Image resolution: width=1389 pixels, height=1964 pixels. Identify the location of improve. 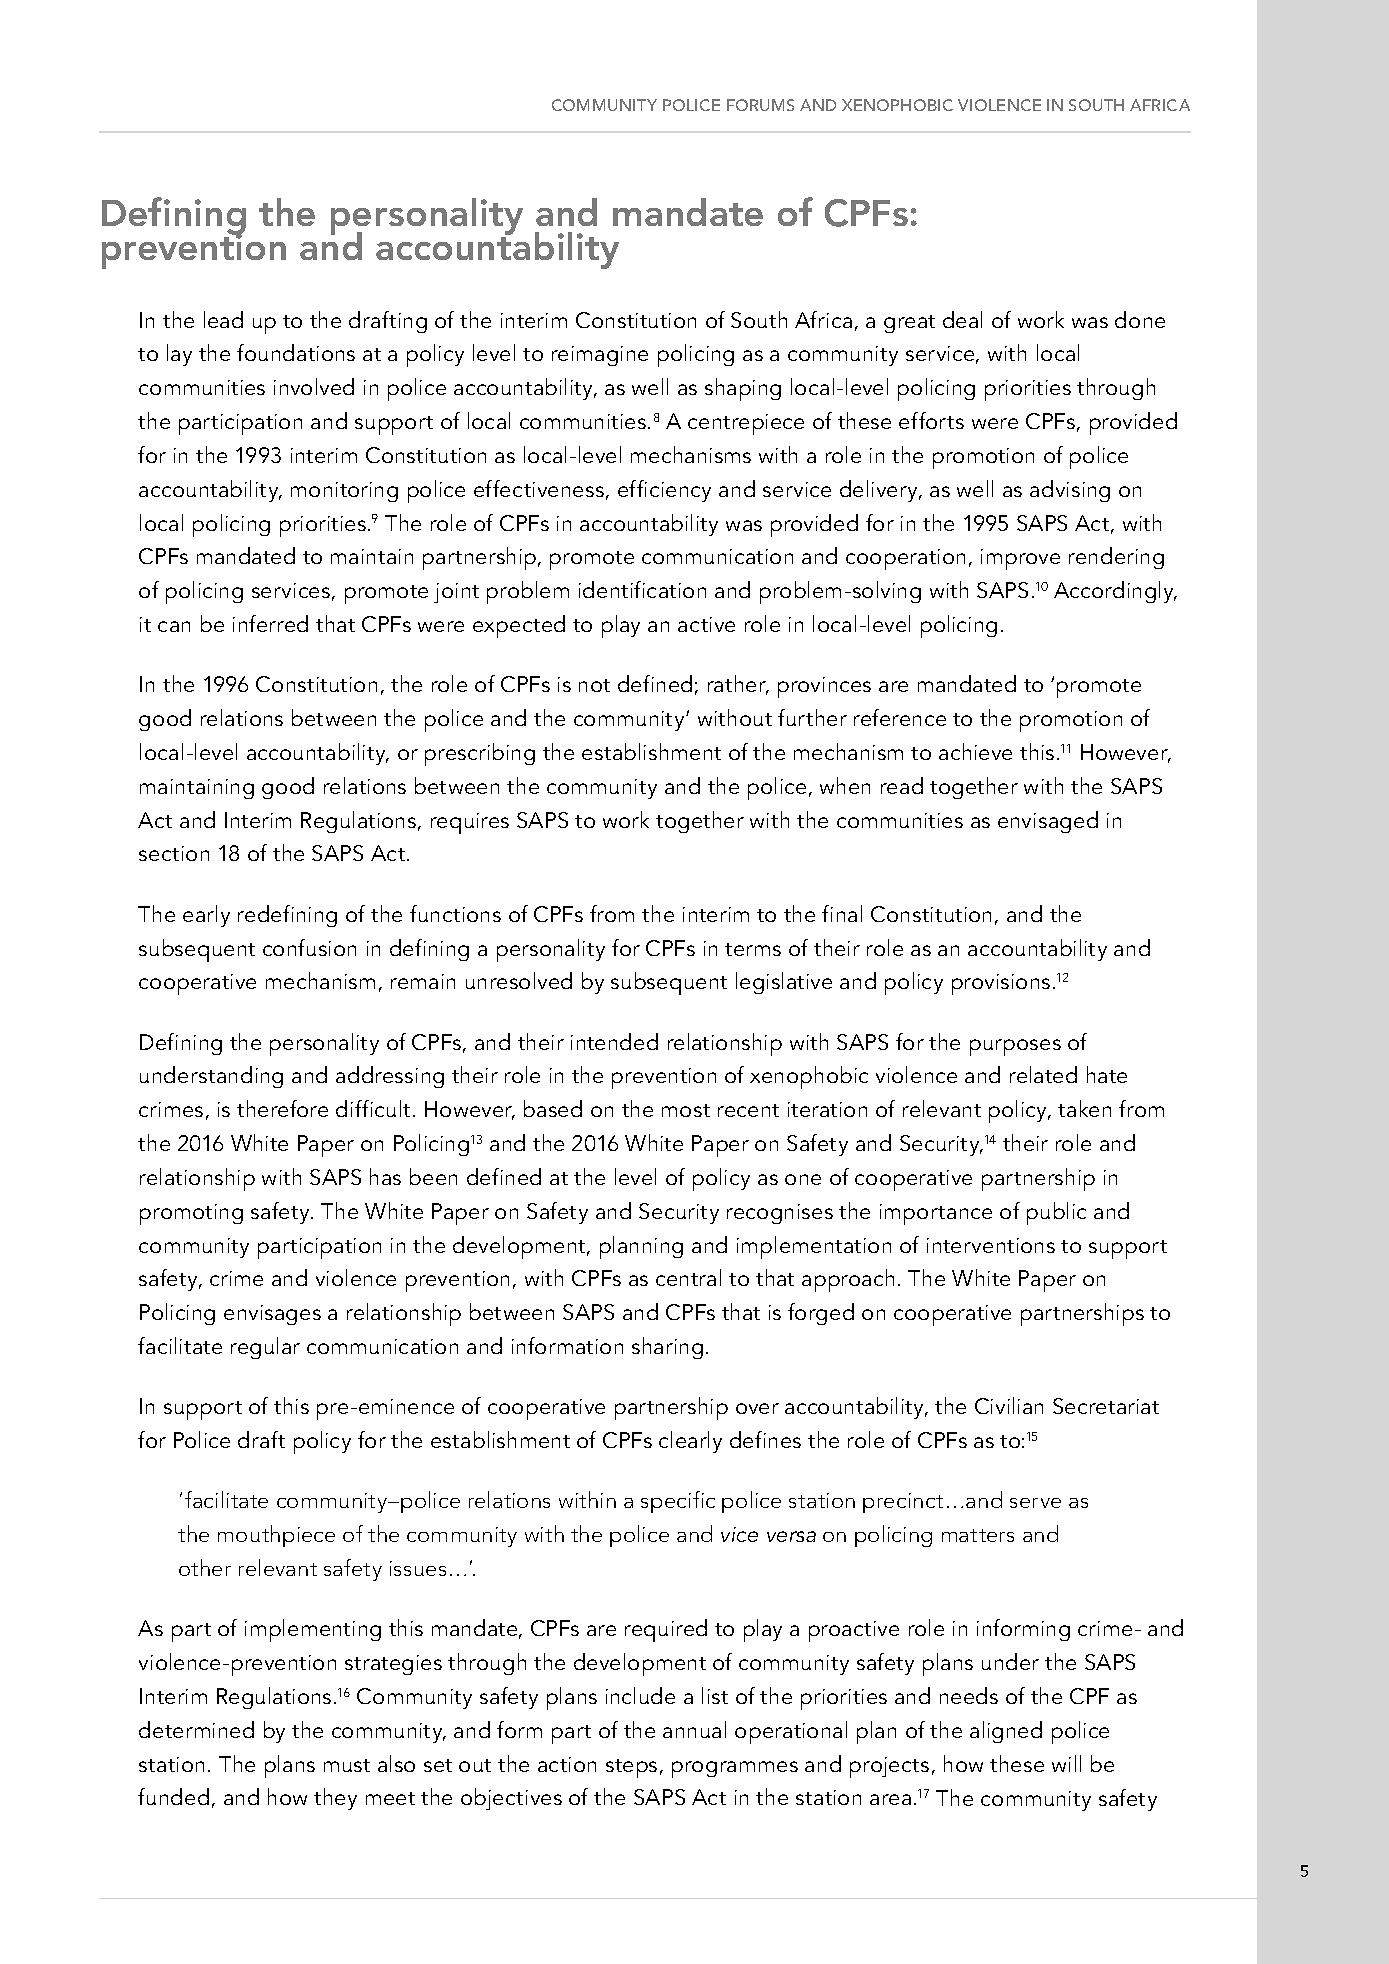
(1020, 559).
